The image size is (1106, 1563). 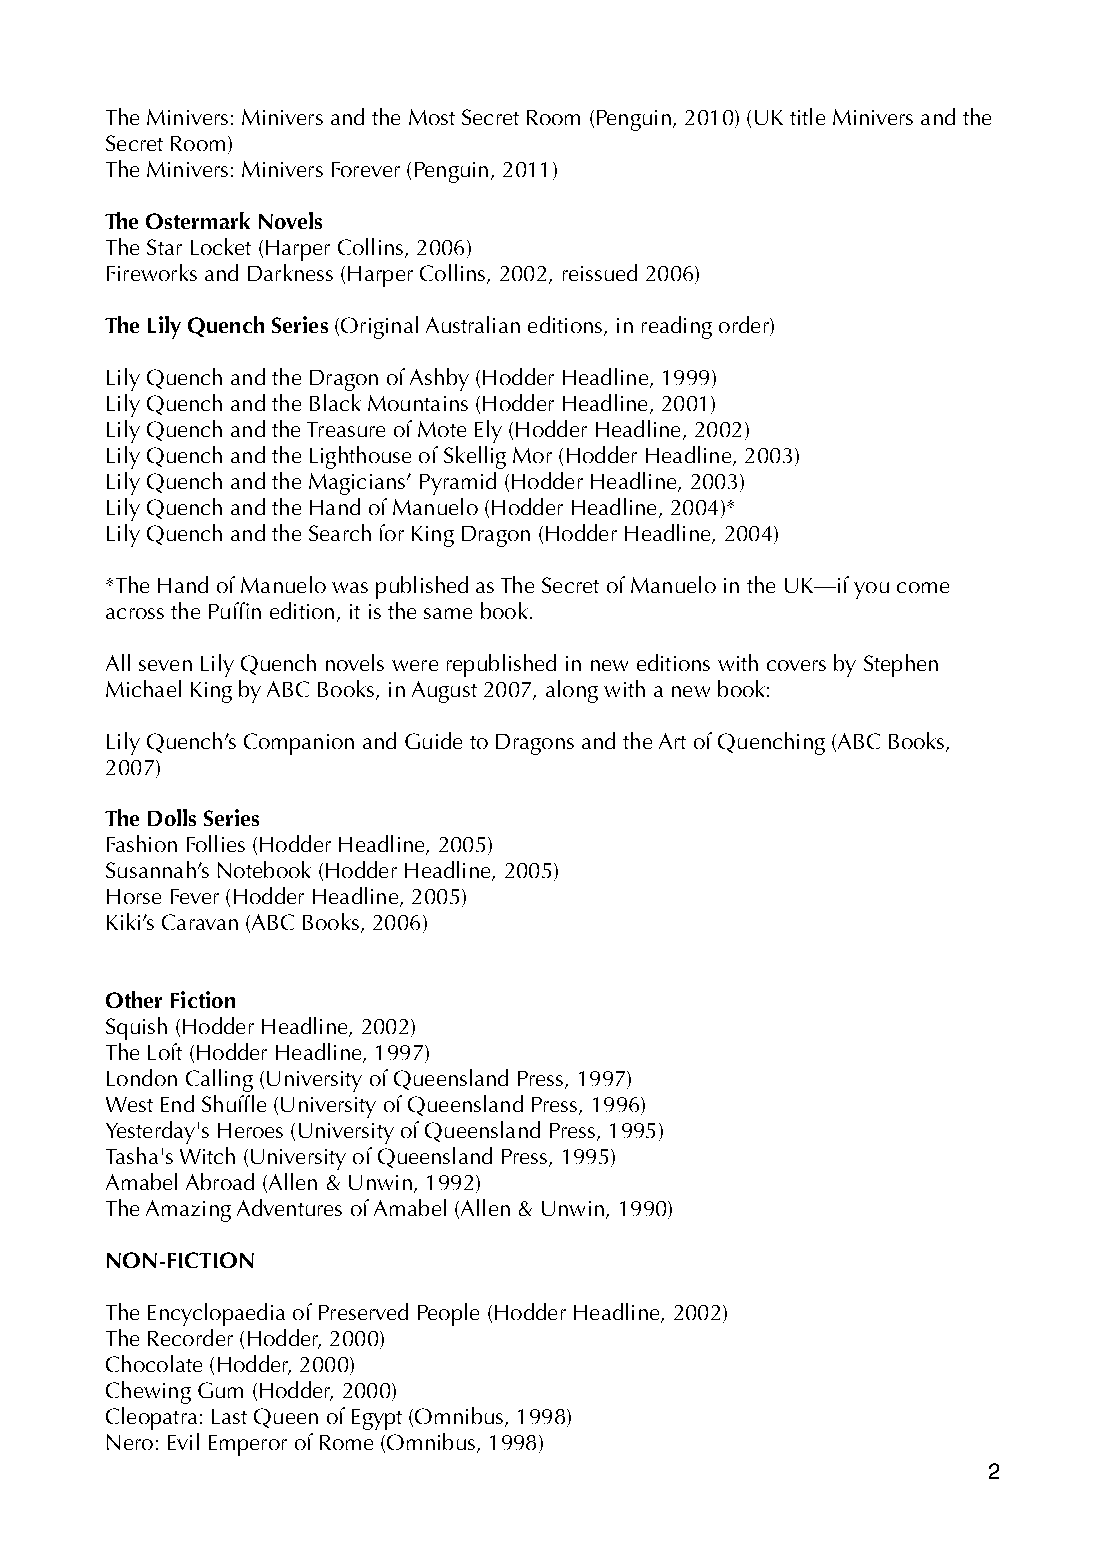 What do you see at coordinates (172, 817) in the image?
I see `Dolls` at bounding box center [172, 817].
